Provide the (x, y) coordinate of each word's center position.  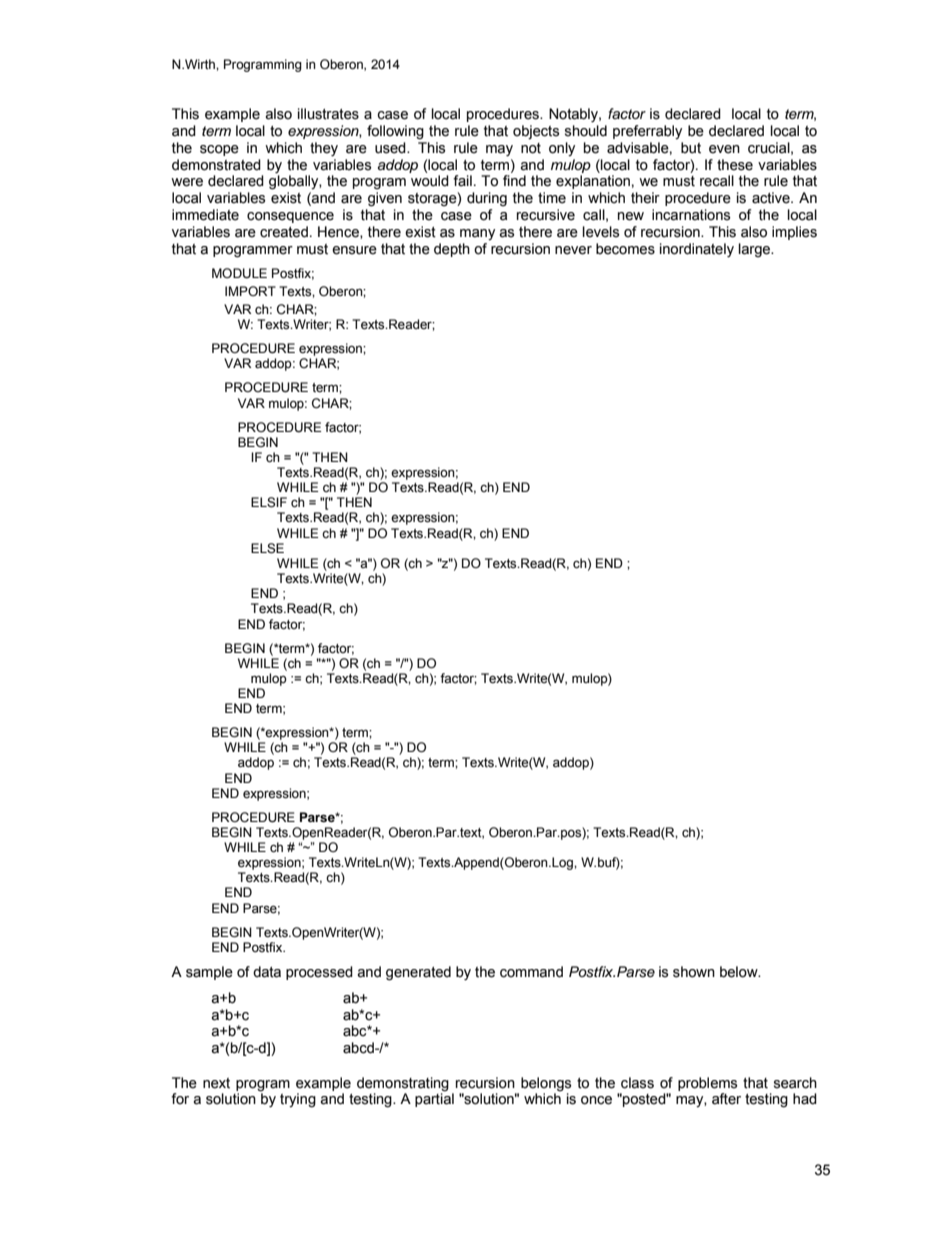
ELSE (267, 548)
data (267, 972)
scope (219, 150)
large (756, 250)
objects (536, 132)
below (740, 972)
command (531, 972)
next (216, 1083)
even (724, 149)
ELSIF (269, 502)
